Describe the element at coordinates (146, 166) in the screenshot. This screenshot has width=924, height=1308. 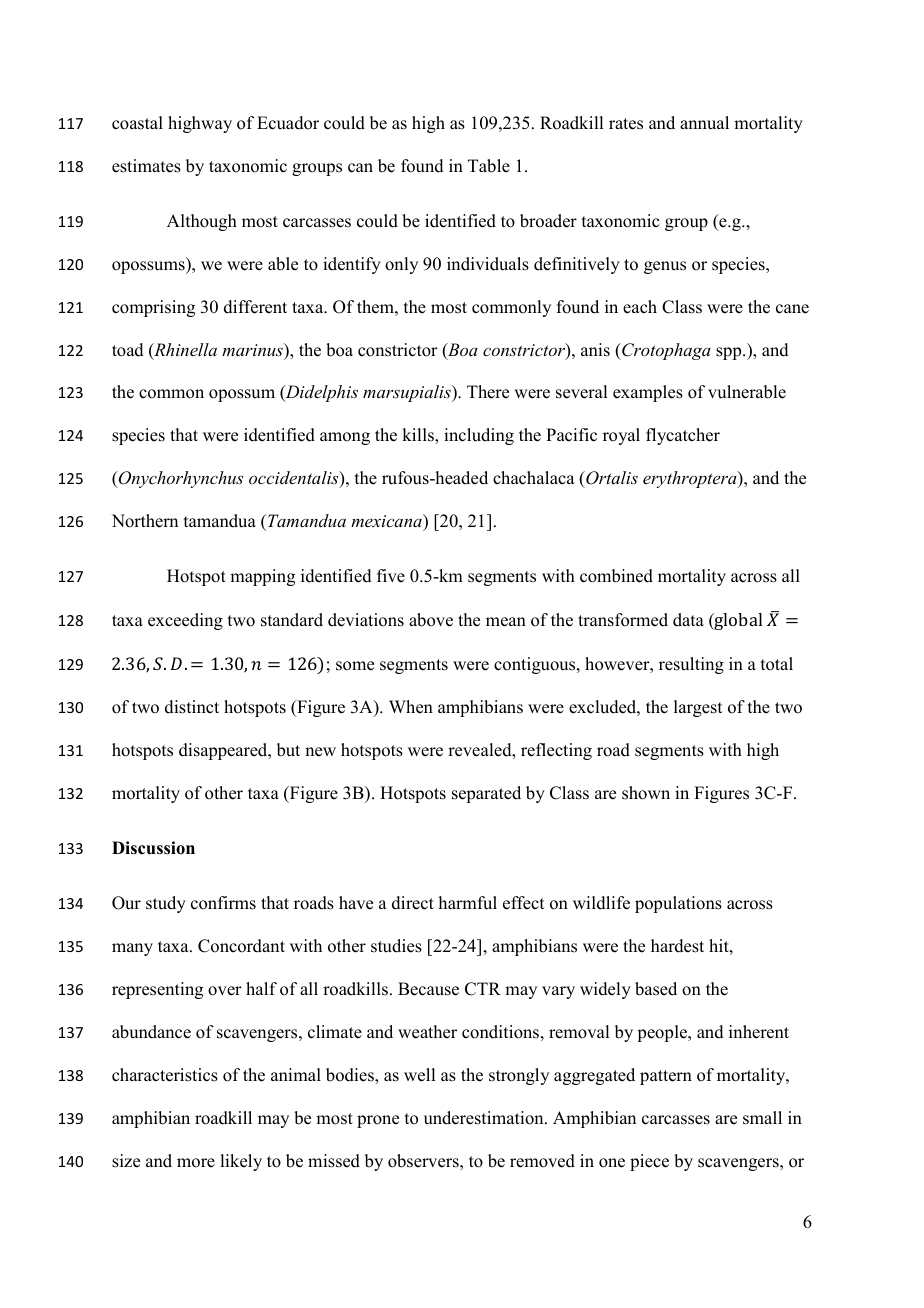
I see `estimates` at that location.
